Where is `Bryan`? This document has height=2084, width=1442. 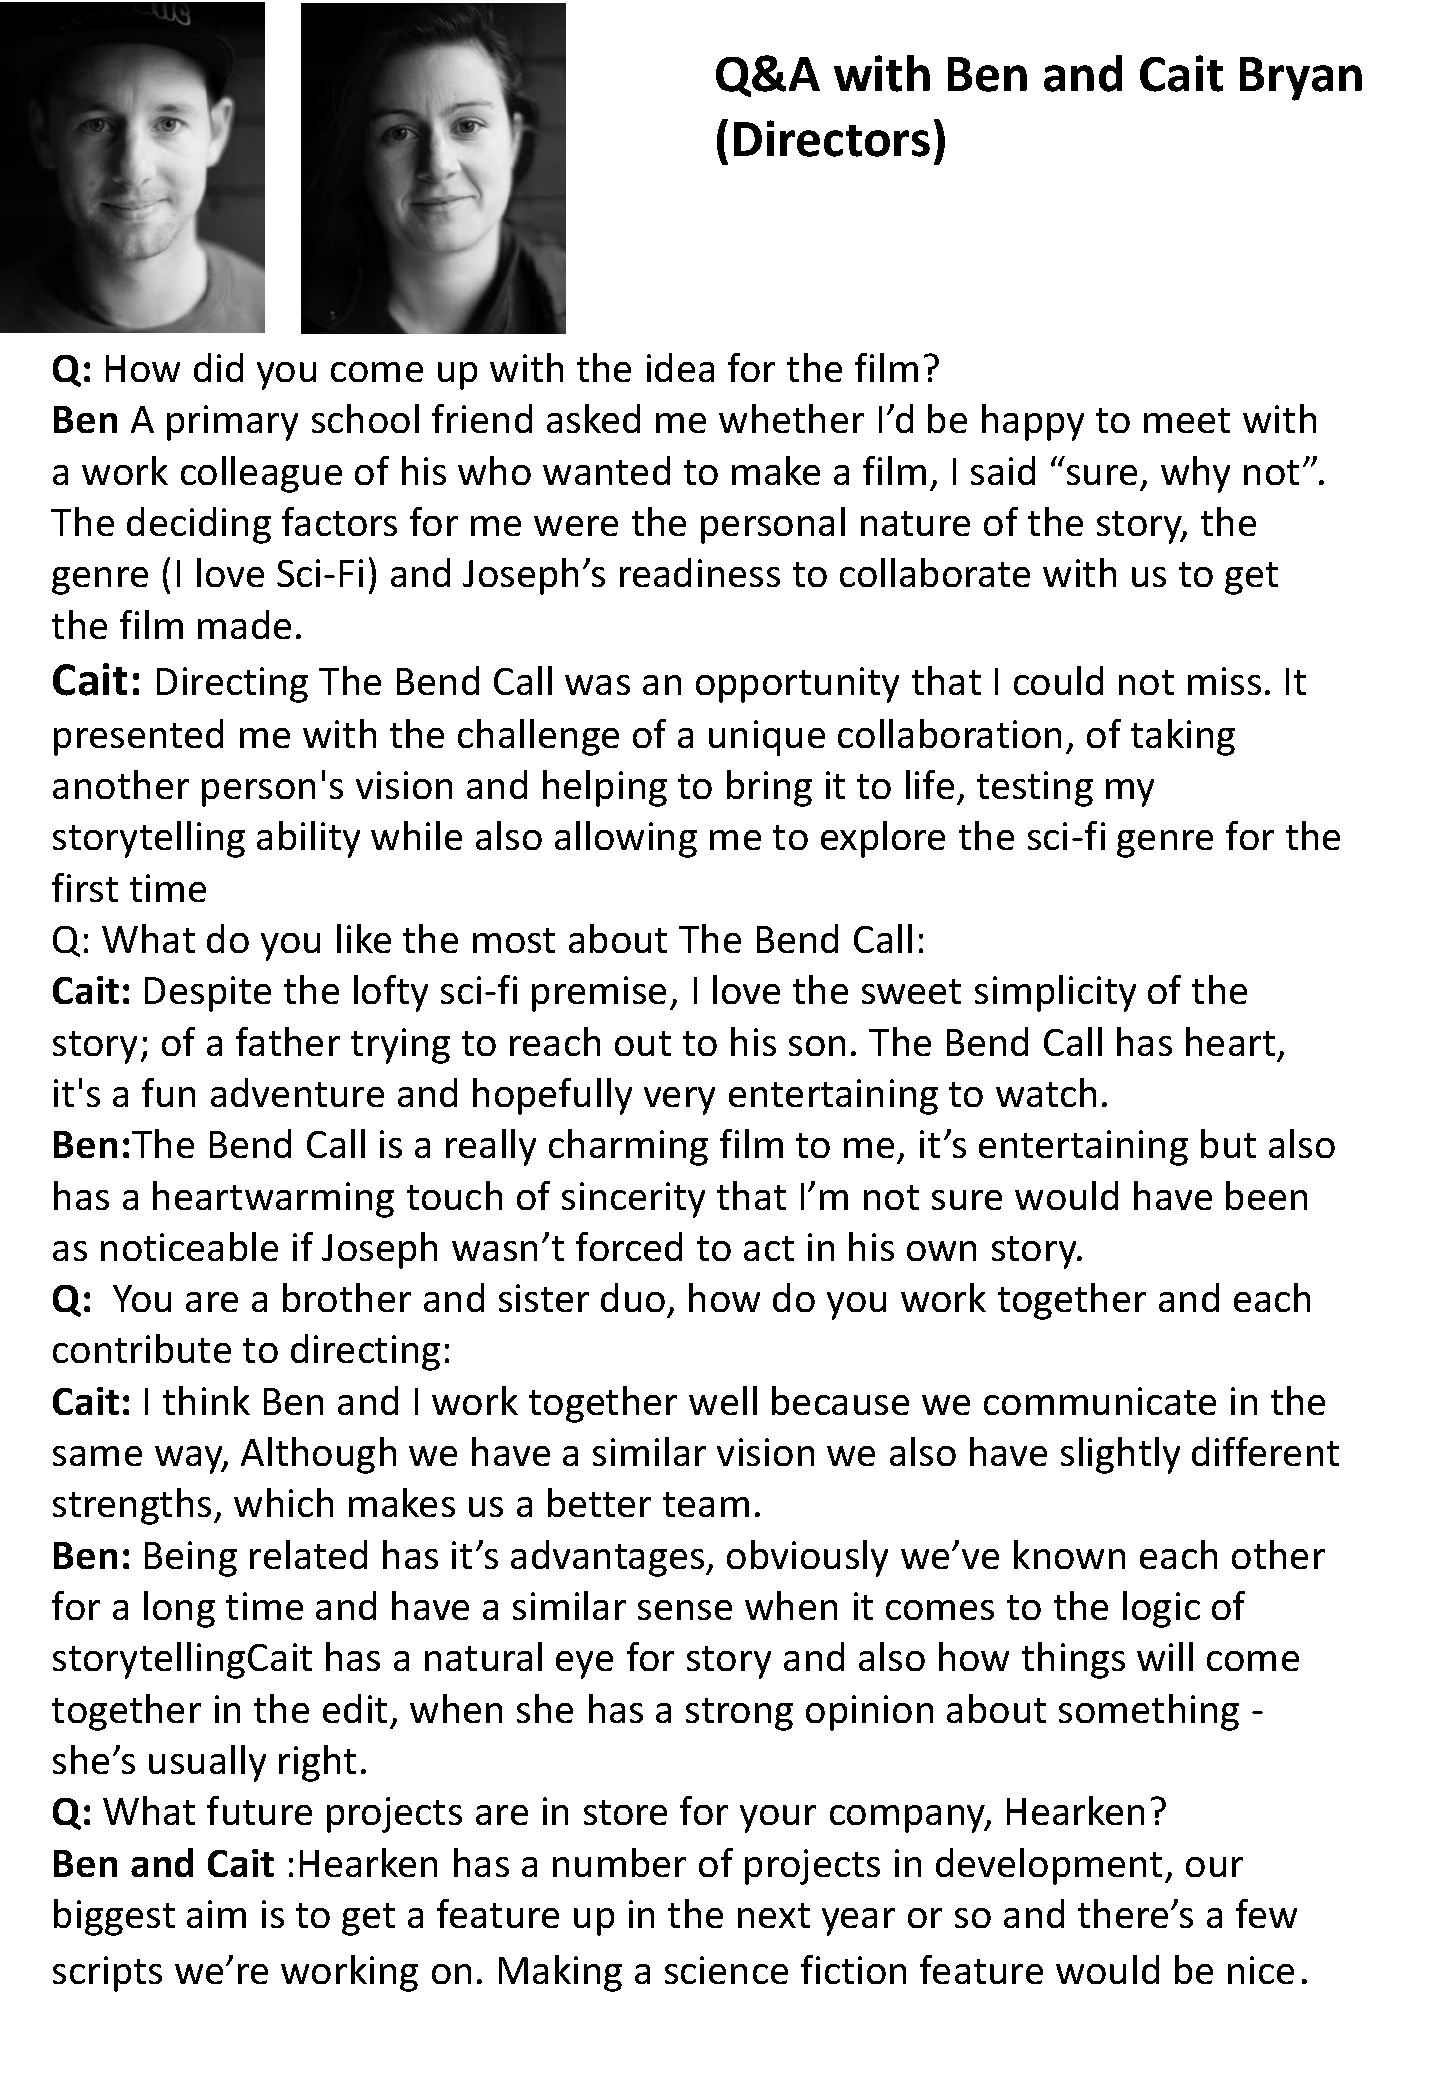 Bryan is located at coordinates (1301, 79).
